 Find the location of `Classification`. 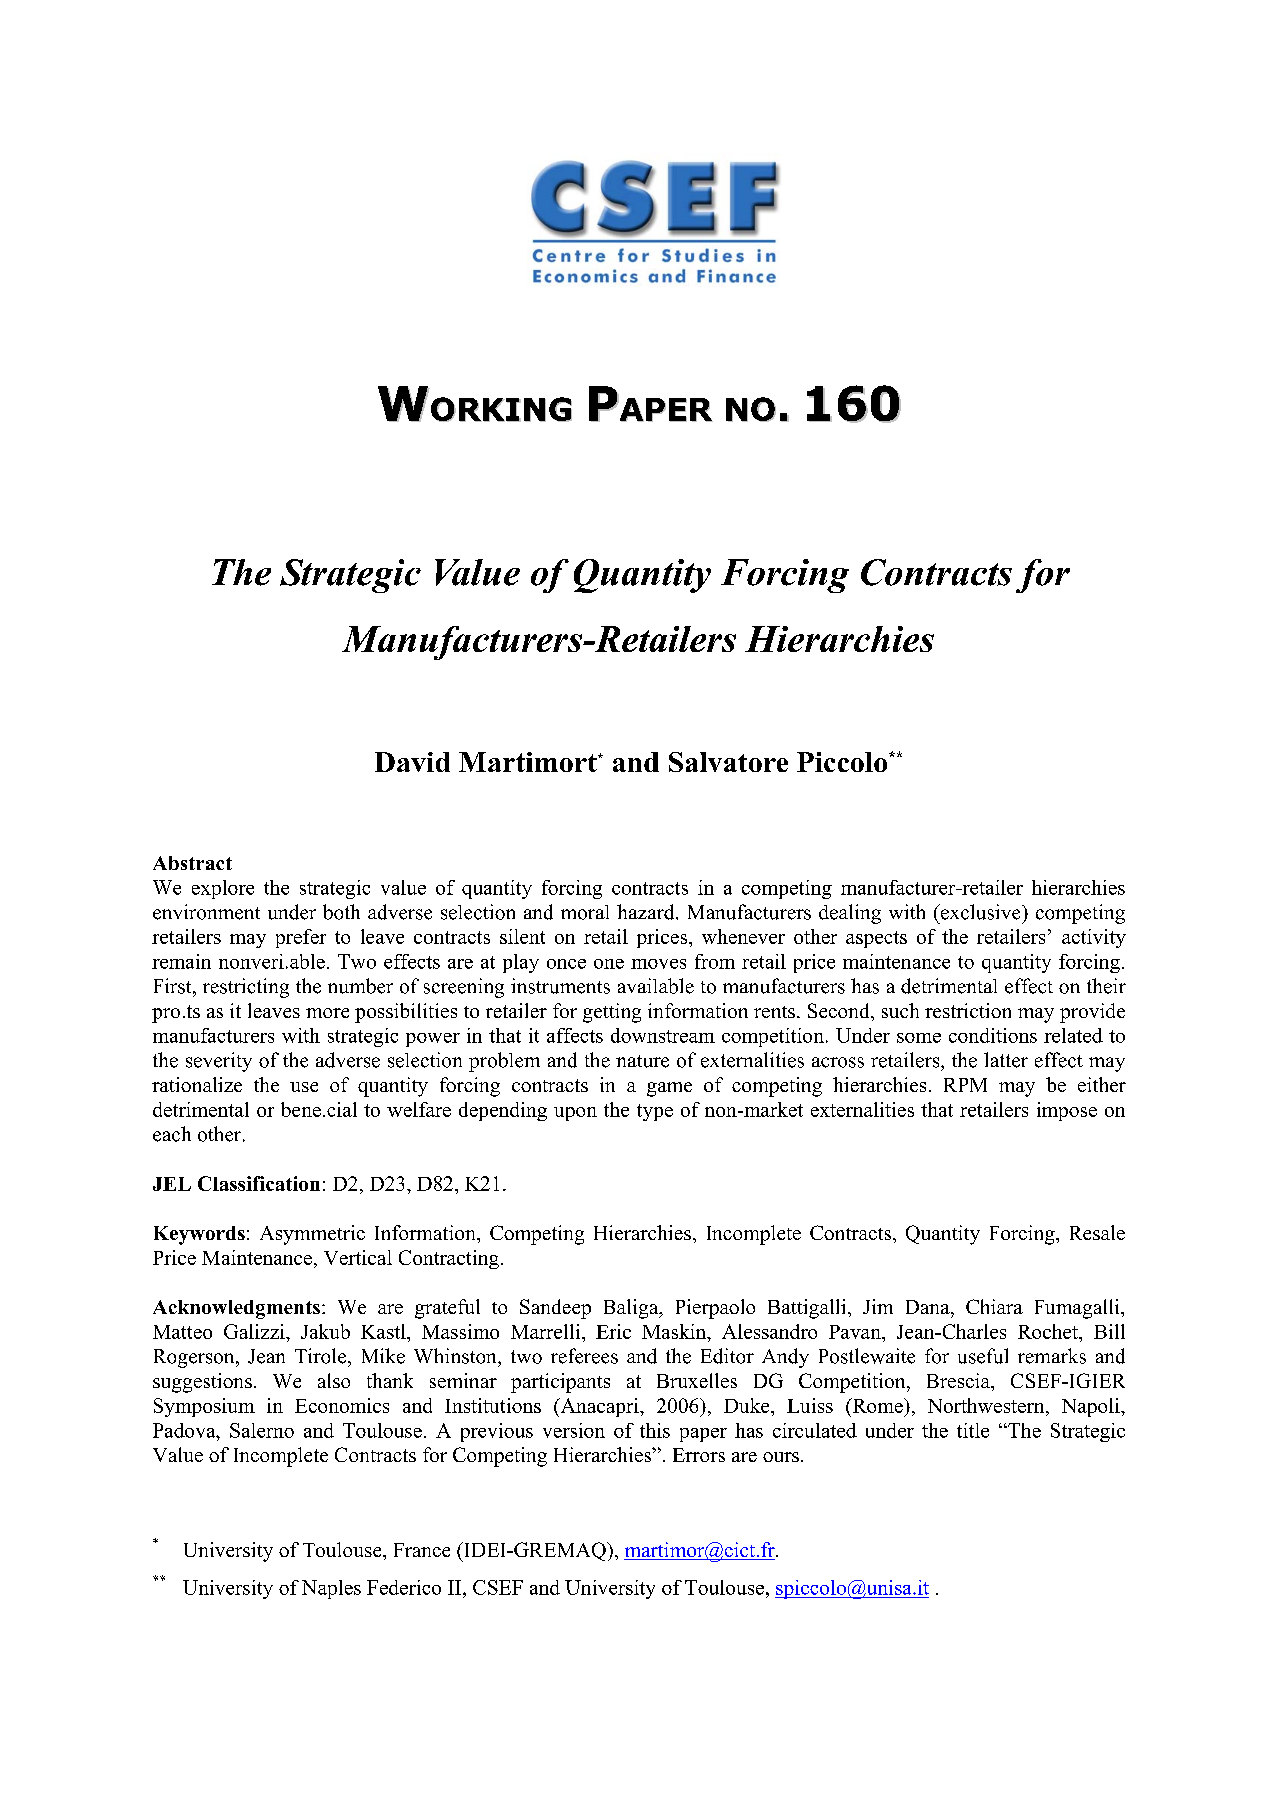

Classification is located at coordinates (259, 1183).
